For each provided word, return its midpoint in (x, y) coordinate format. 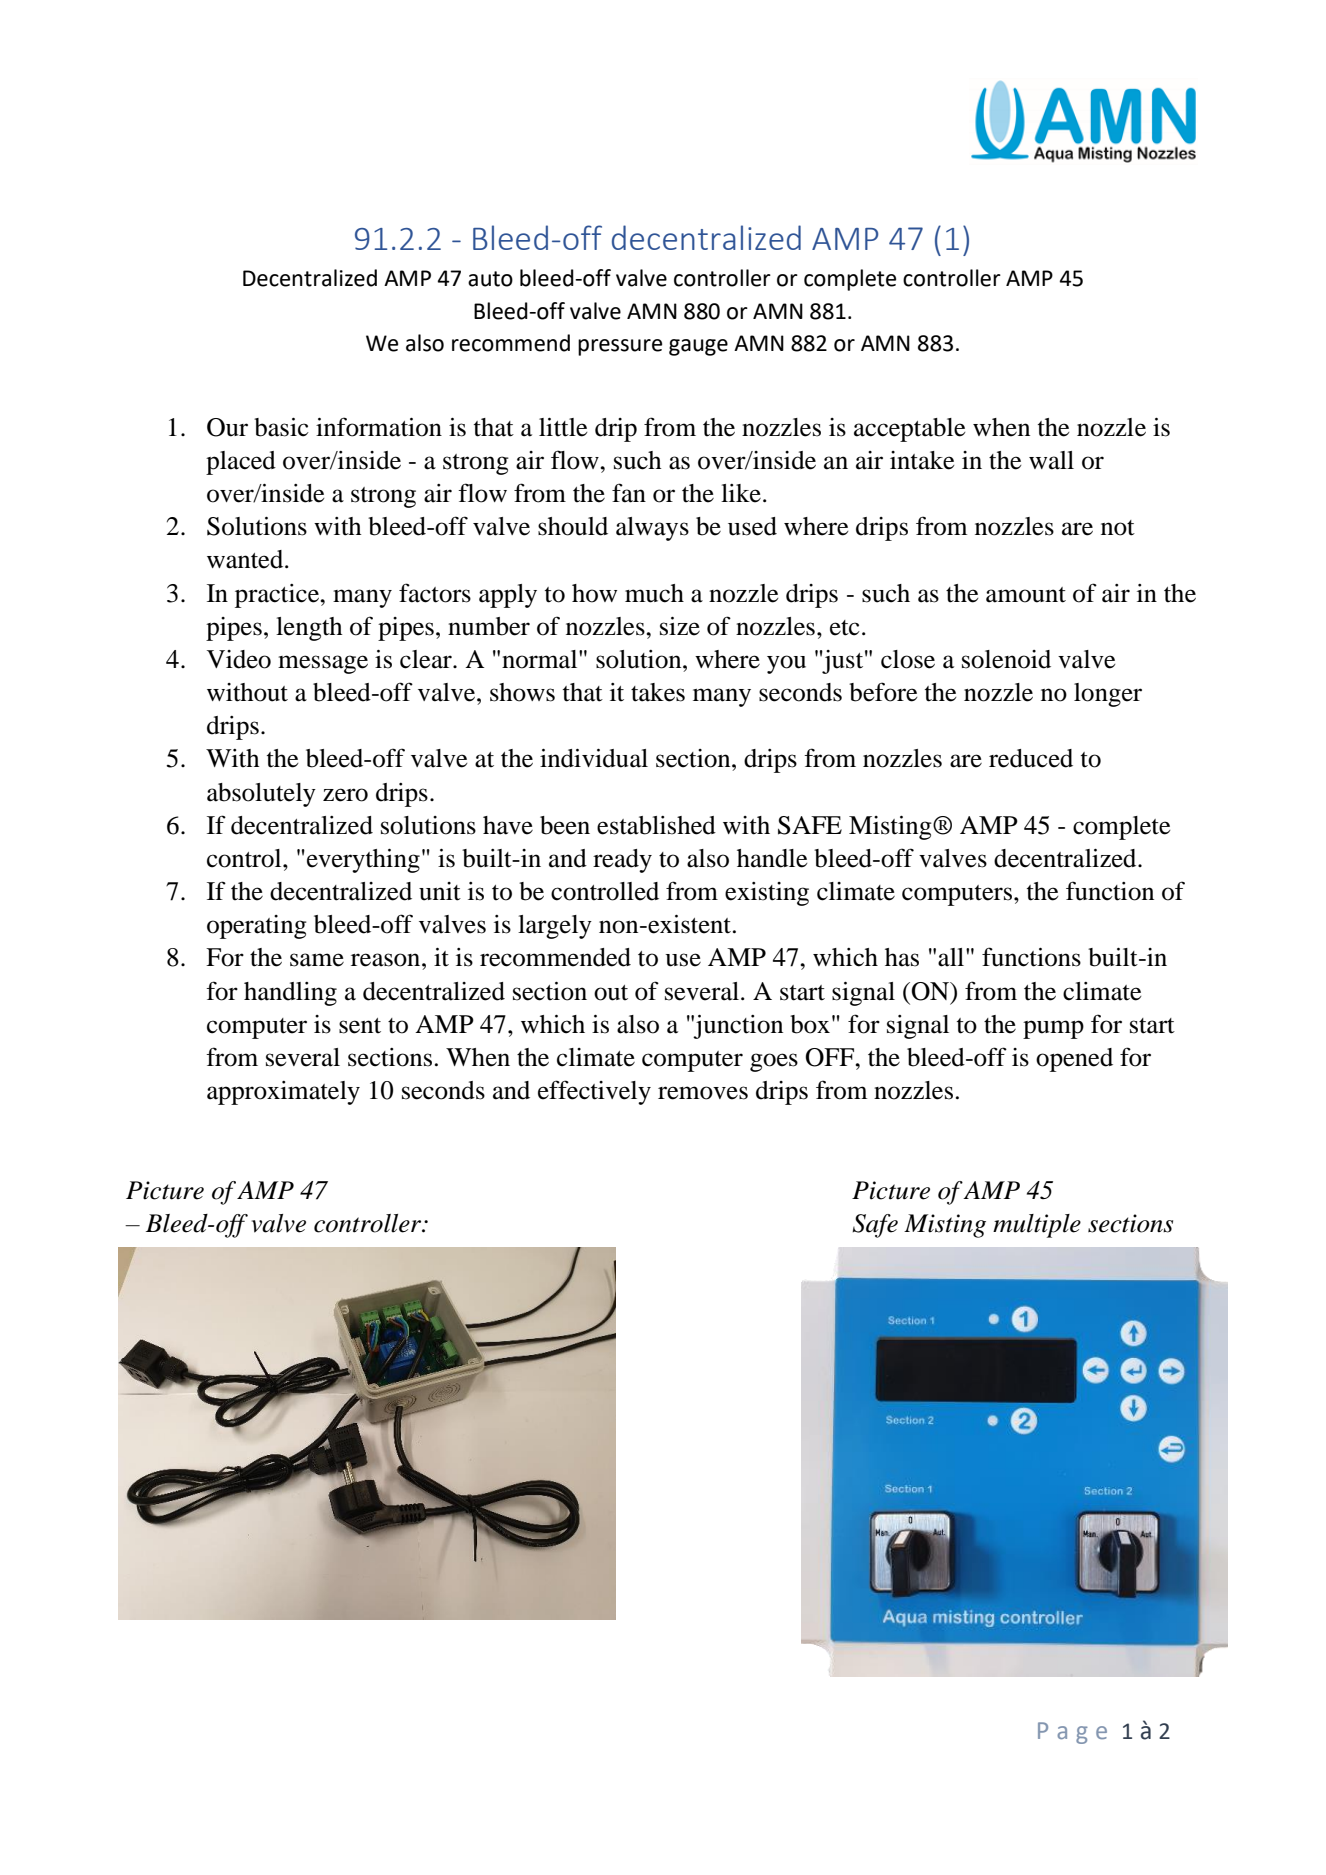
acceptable (909, 430)
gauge (698, 347)
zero (345, 795)
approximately (283, 1093)
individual (594, 758)
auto (490, 279)
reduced (1031, 758)
